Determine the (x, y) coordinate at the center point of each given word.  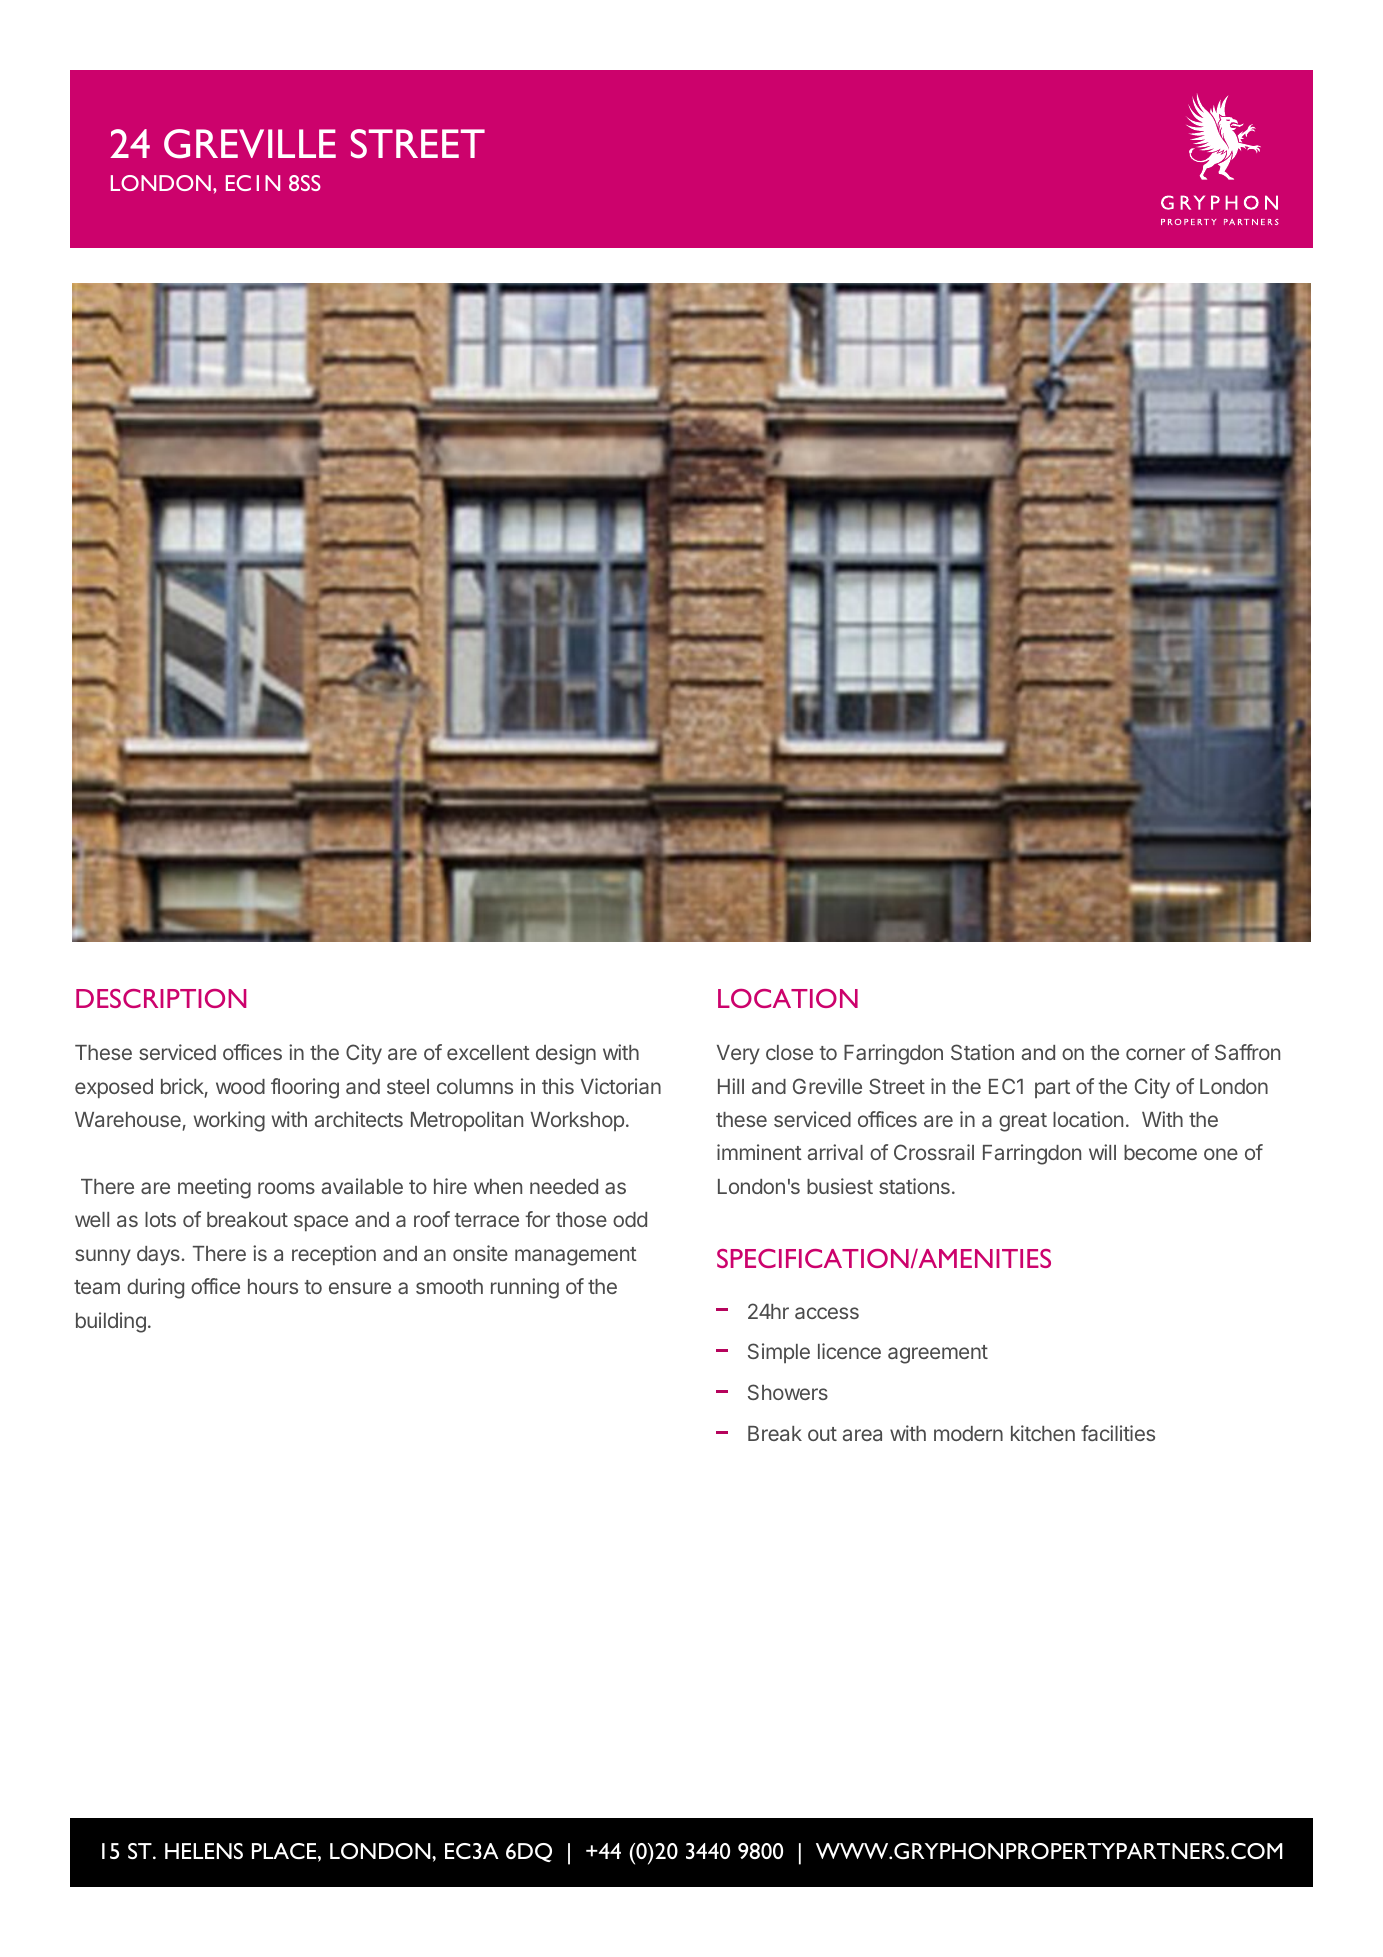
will (1102, 1152)
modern (968, 1433)
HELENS (204, 1851)
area (862, 1435)
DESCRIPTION (161, 998)
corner (1155, 1054)
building (111, 1322)
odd (630, 1219)
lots (160, 1219)
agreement (938, 1354)
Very (738, 1055)
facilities (1118, 1433)
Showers (788, 1392)
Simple (779, 1353)
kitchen (1043, 1433)
